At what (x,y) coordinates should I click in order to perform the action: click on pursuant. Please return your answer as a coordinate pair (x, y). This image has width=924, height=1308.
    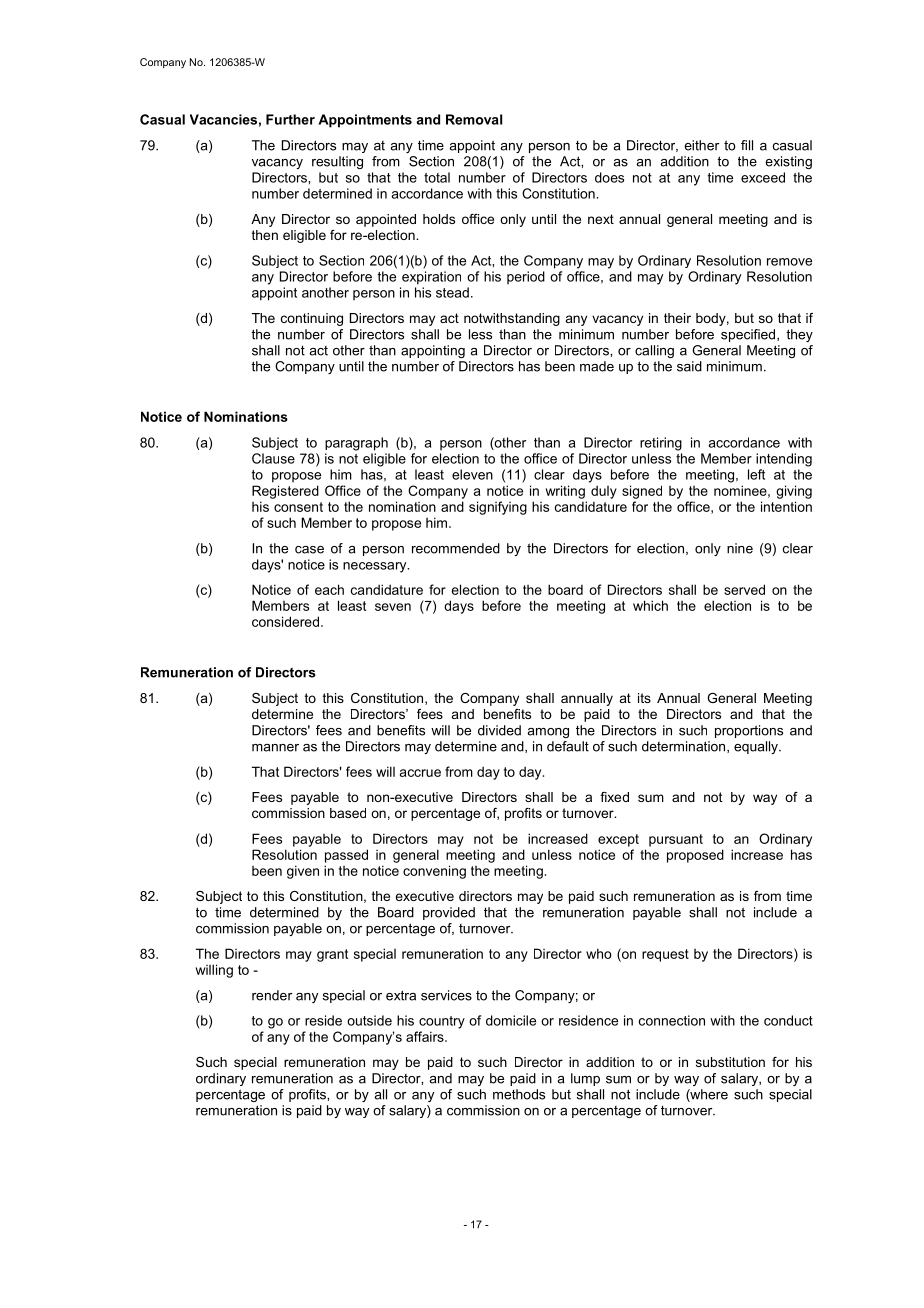
    Looking at the image, I should click on (676, 840).
